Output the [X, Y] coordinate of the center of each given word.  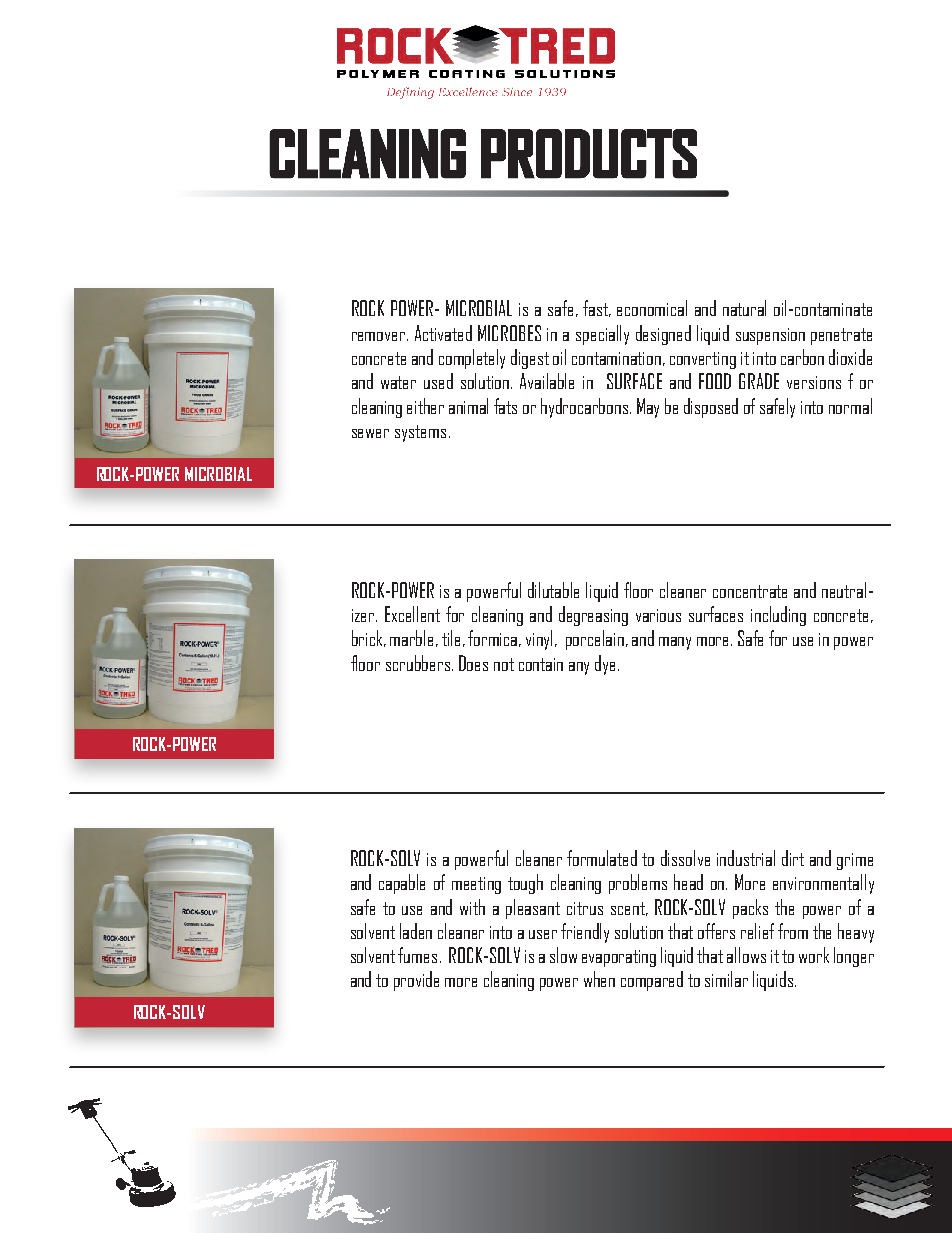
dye [607, 665]
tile [453, 638]
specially [602, 335]
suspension [770, 336]
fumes [417, 955]
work [814, 955]
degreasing [593, 616]
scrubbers [419, 663]
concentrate [750, 591]
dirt [793, 858]
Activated [443, 333]
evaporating [619, 958]
